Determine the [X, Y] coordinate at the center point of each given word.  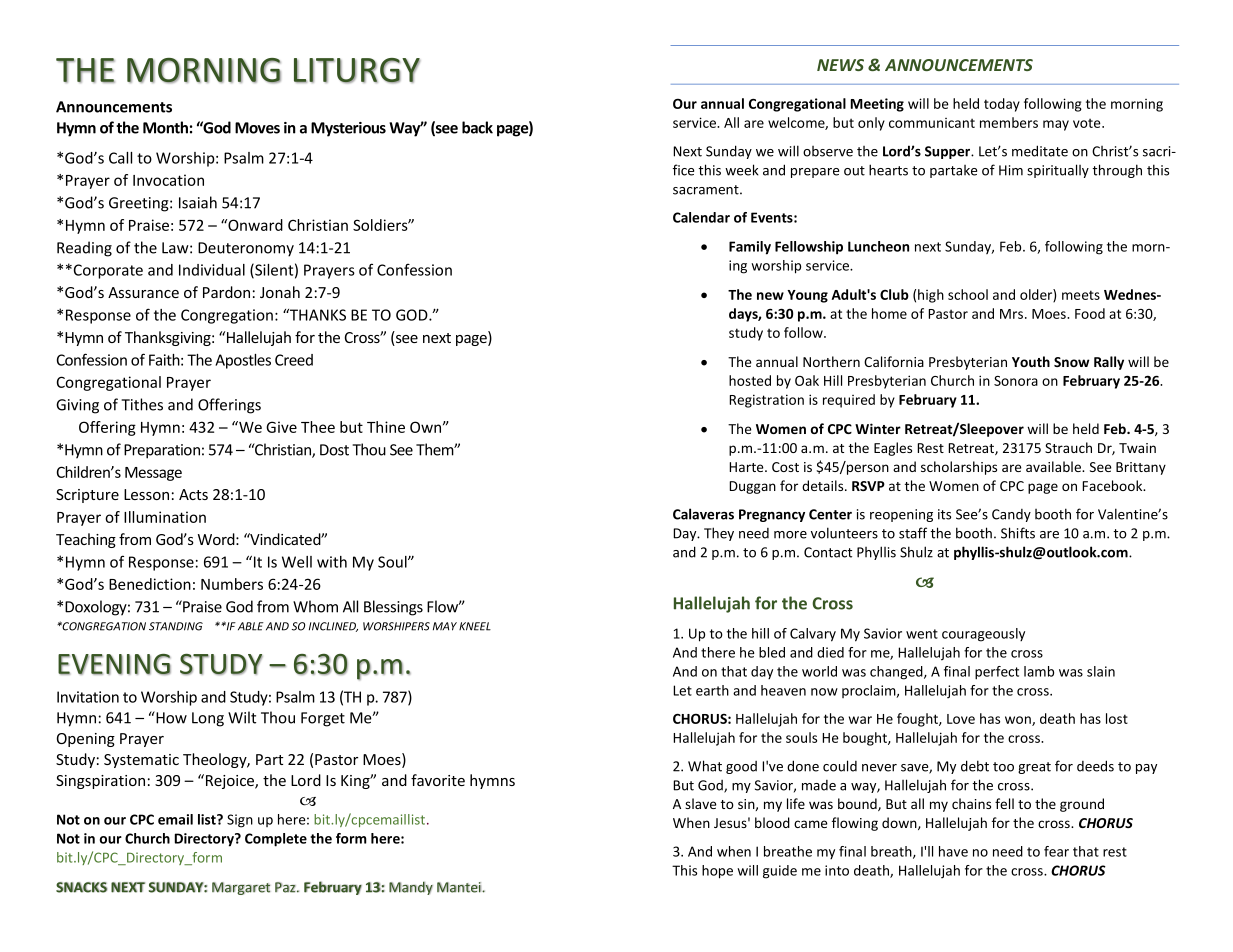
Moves [257, 128]
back [477, 127]
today [1002, 105]
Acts [193, 494]
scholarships [959, 468]
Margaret [241, 888]
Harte [747, 467]
